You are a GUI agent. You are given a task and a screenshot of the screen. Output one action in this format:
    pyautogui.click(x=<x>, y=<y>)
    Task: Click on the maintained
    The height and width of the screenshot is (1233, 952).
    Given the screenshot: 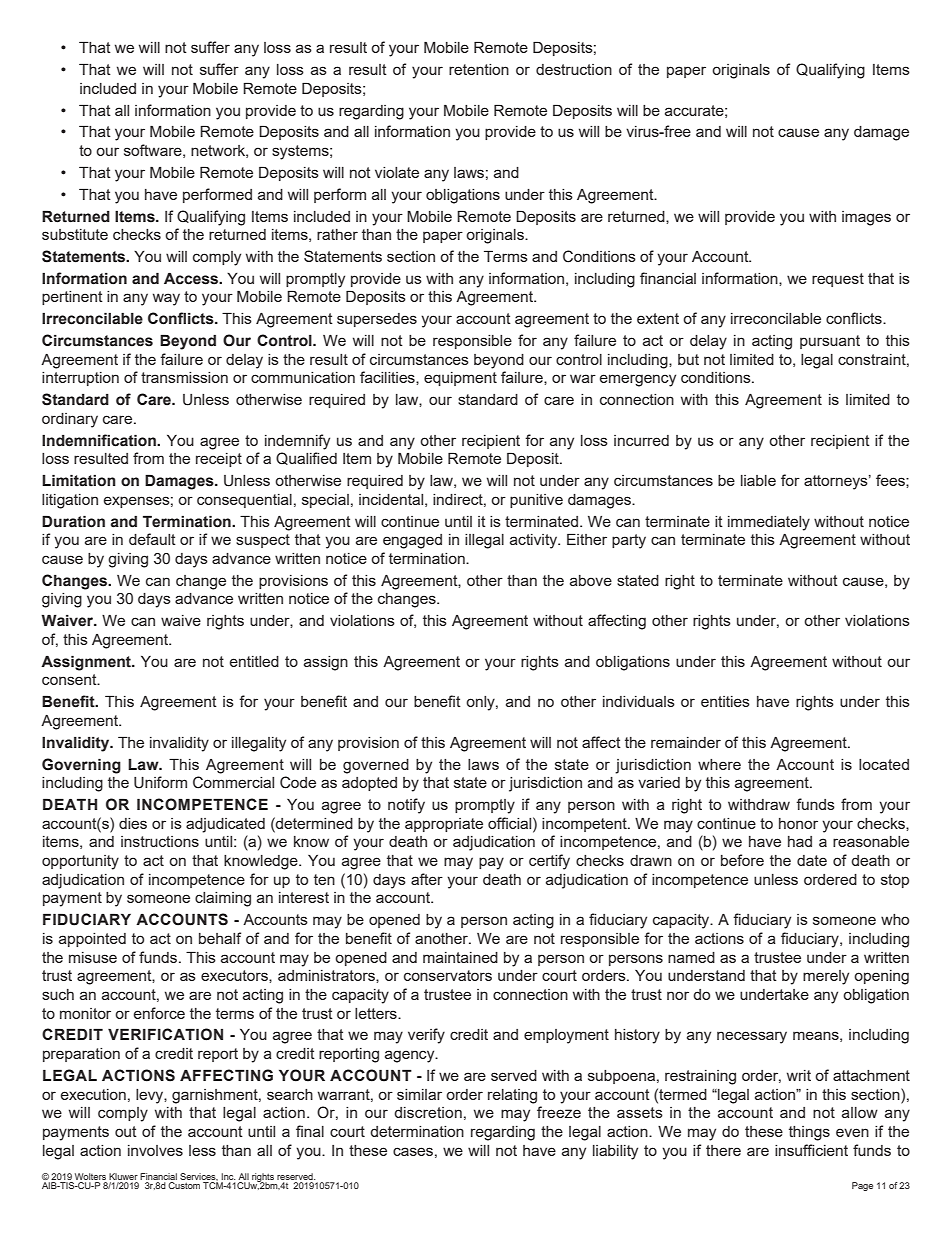 What is the action you would take?
    pyautogui.click(x=460, y=957)
